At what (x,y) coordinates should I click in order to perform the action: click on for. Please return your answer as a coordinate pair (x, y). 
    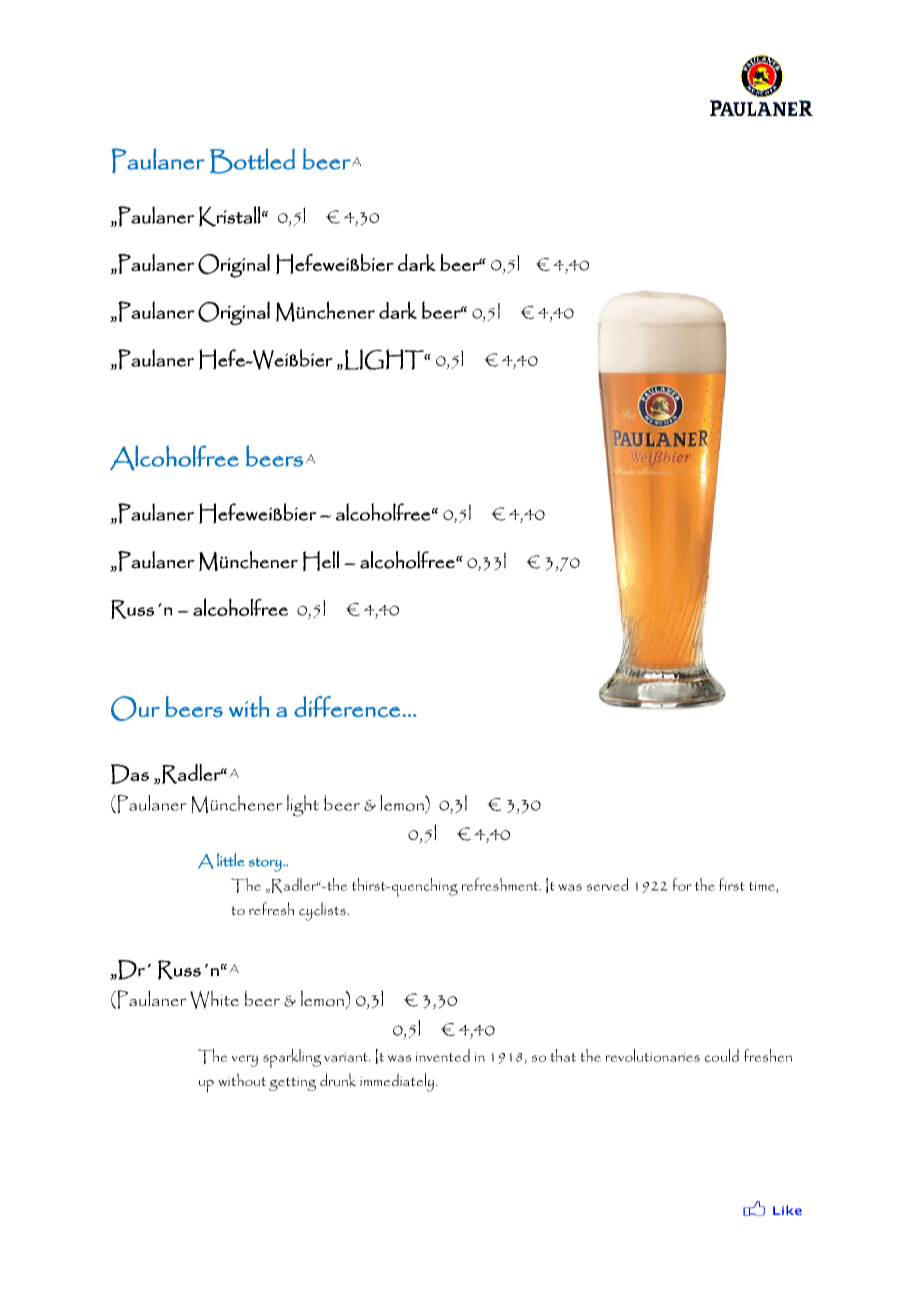
    Looking at the image, I should click on (682, 884).
